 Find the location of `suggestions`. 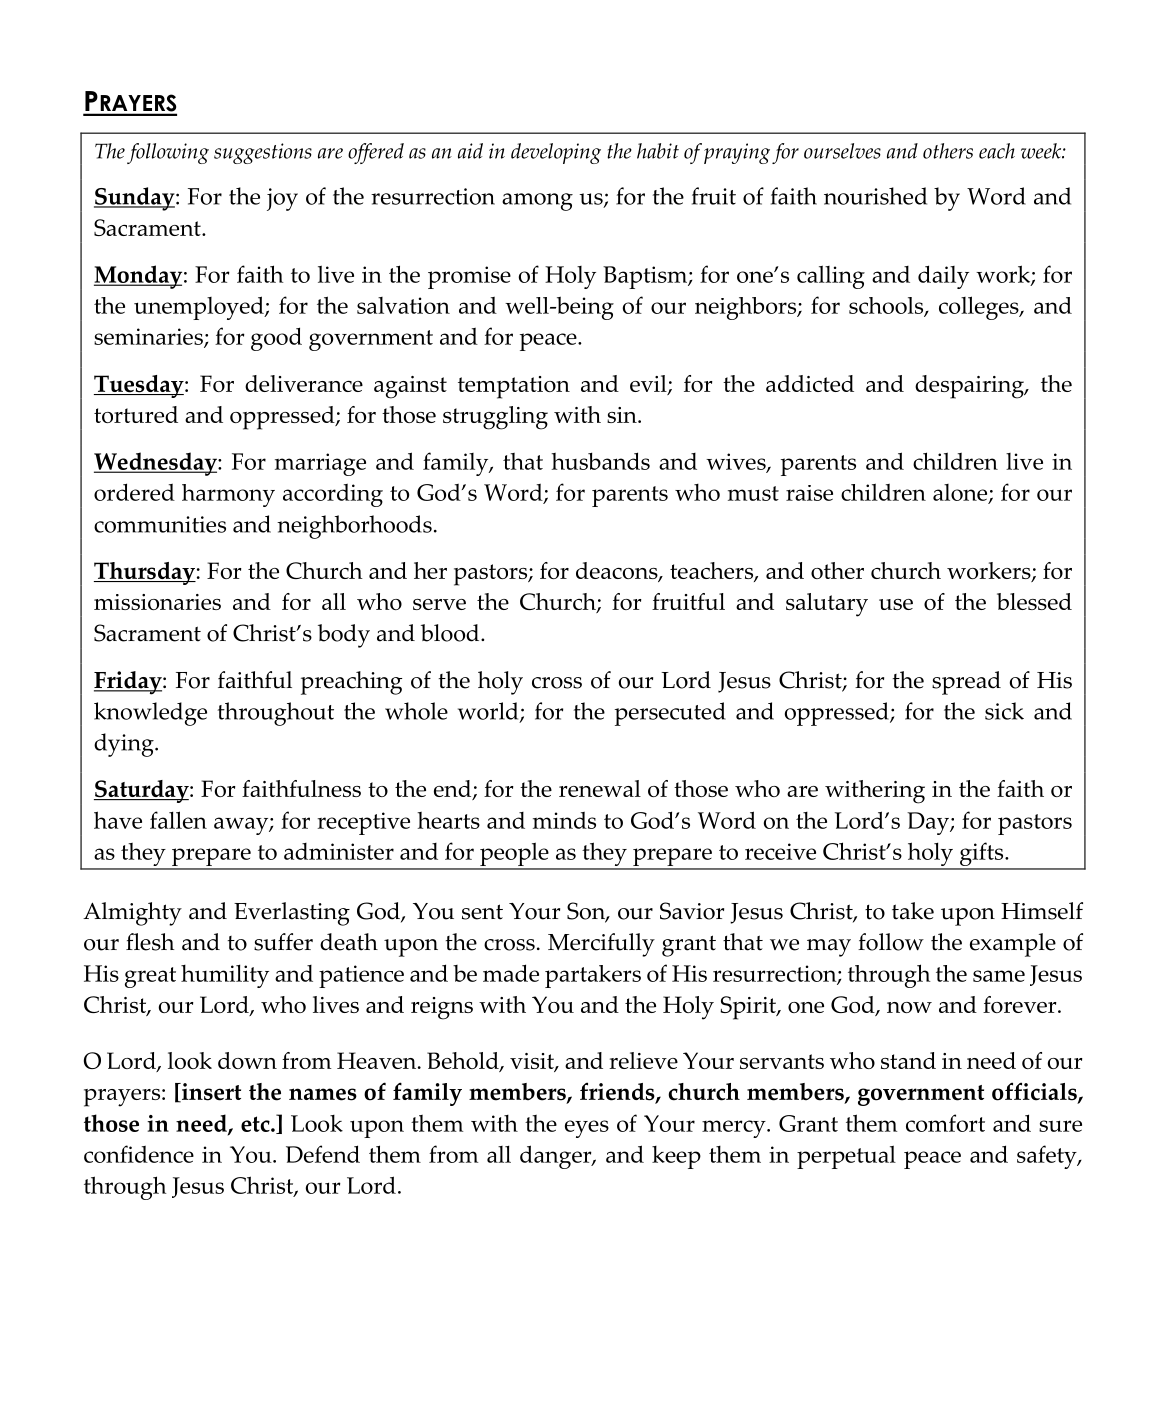

suggestions is located at coordinates (263, 153).
